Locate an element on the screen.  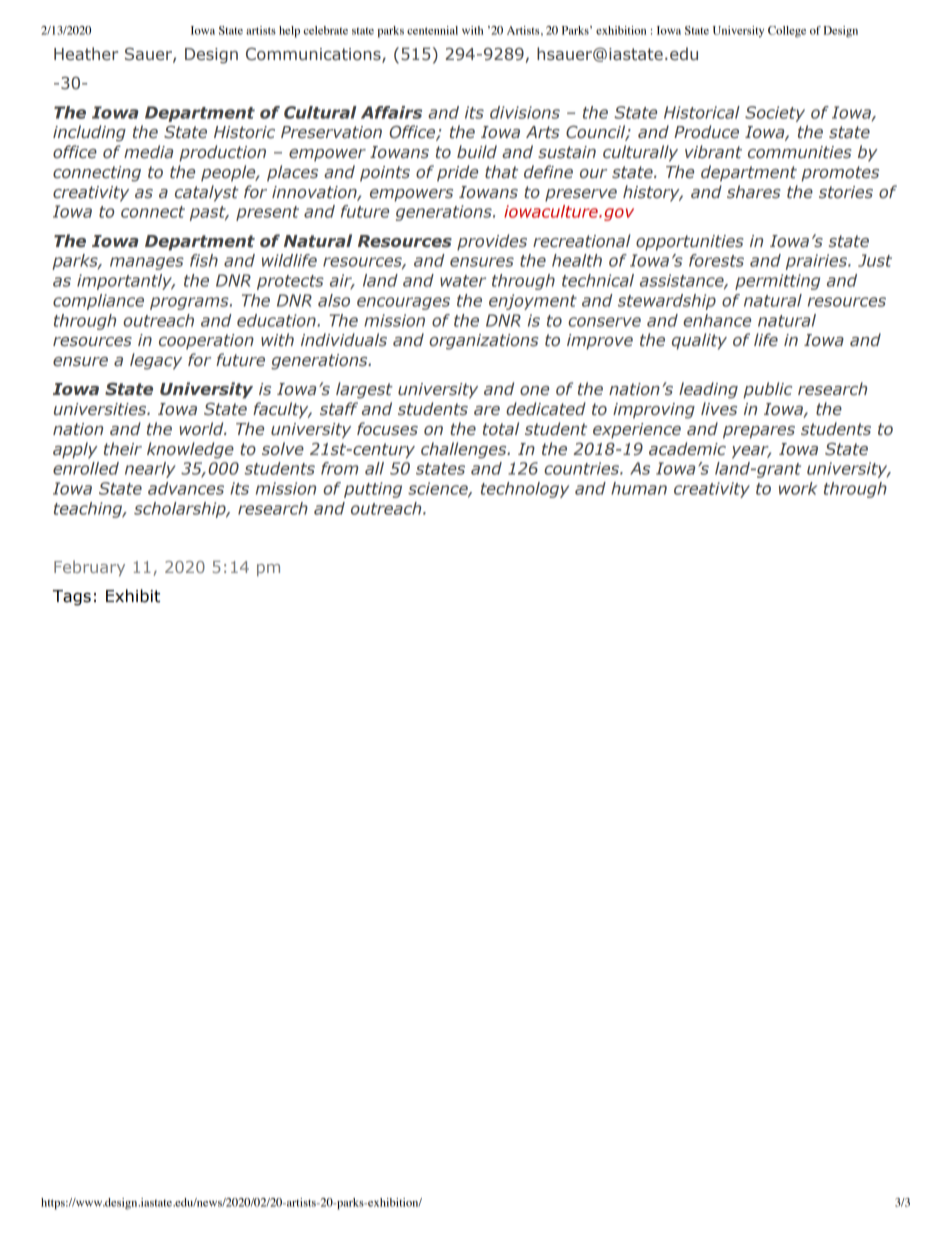
College is located at coordinates (787, 32).
